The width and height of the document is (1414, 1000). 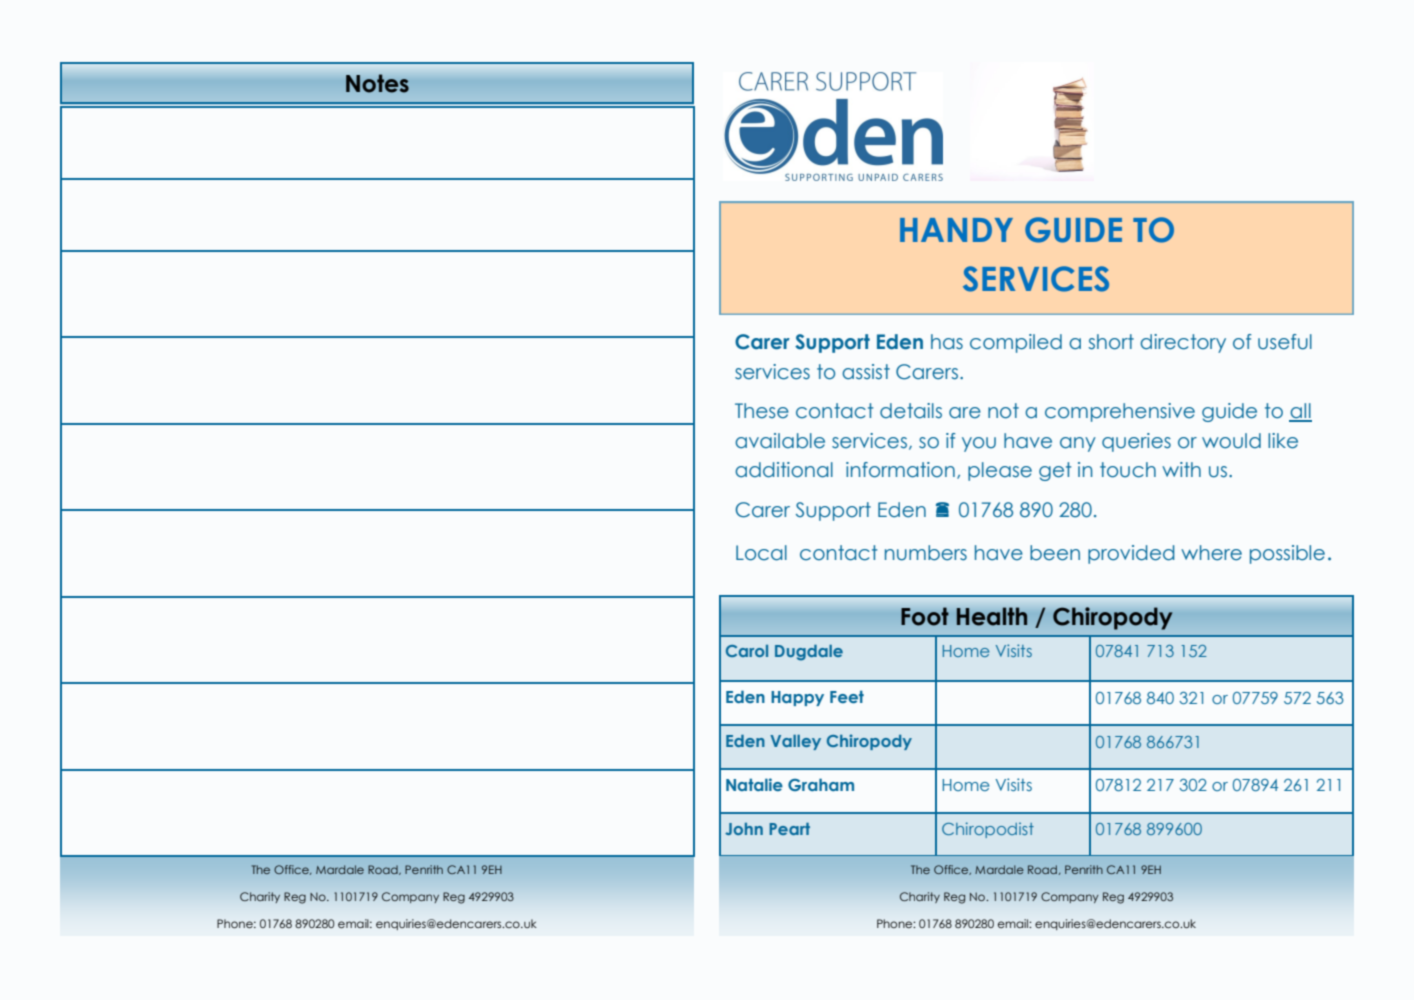 I want to click on Peart, so click(x=789, y=829).
